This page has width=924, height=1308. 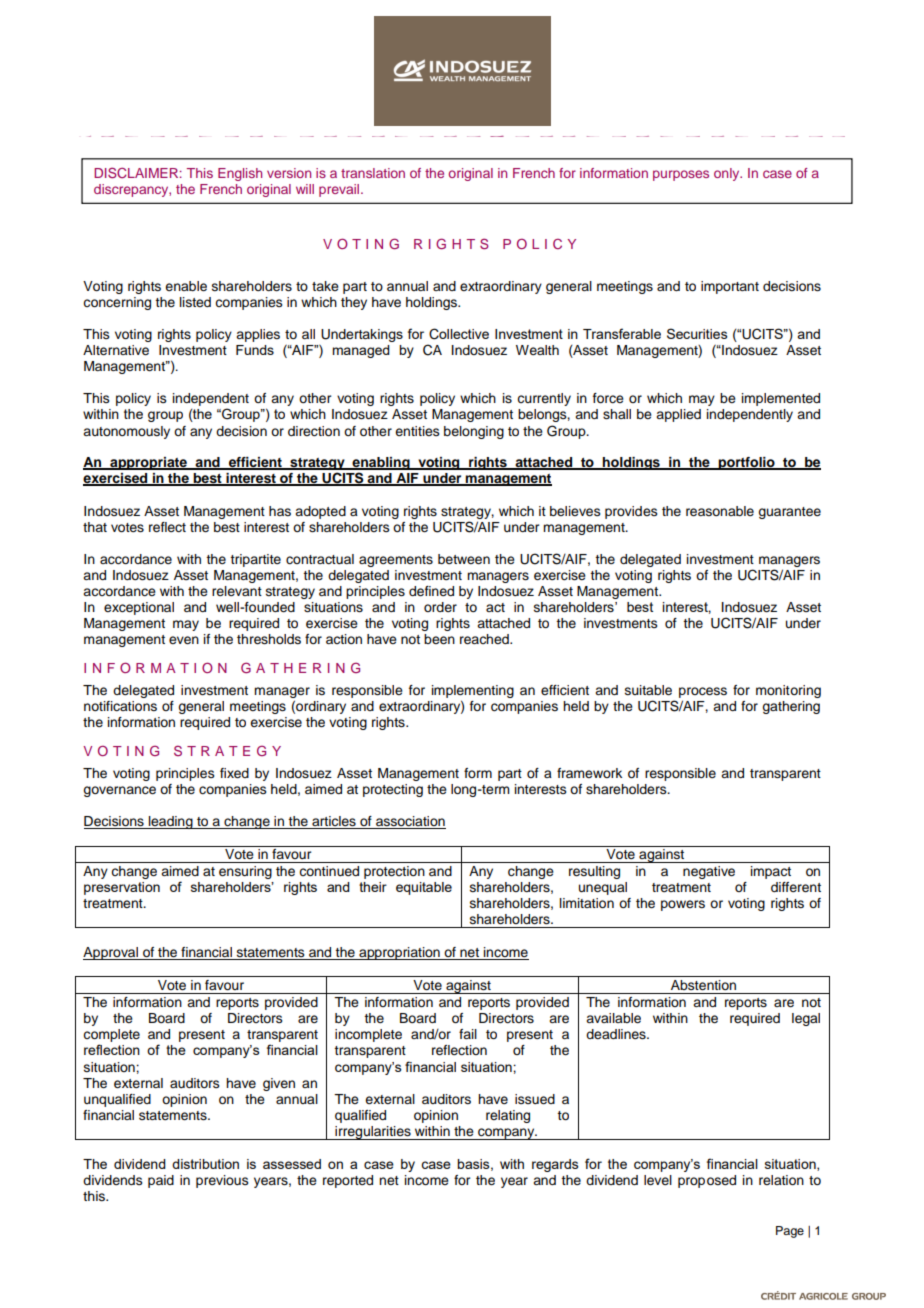 What do you see at coordinates (95, 527) in the page?
I see `that` at bounding box center [95, 527].
